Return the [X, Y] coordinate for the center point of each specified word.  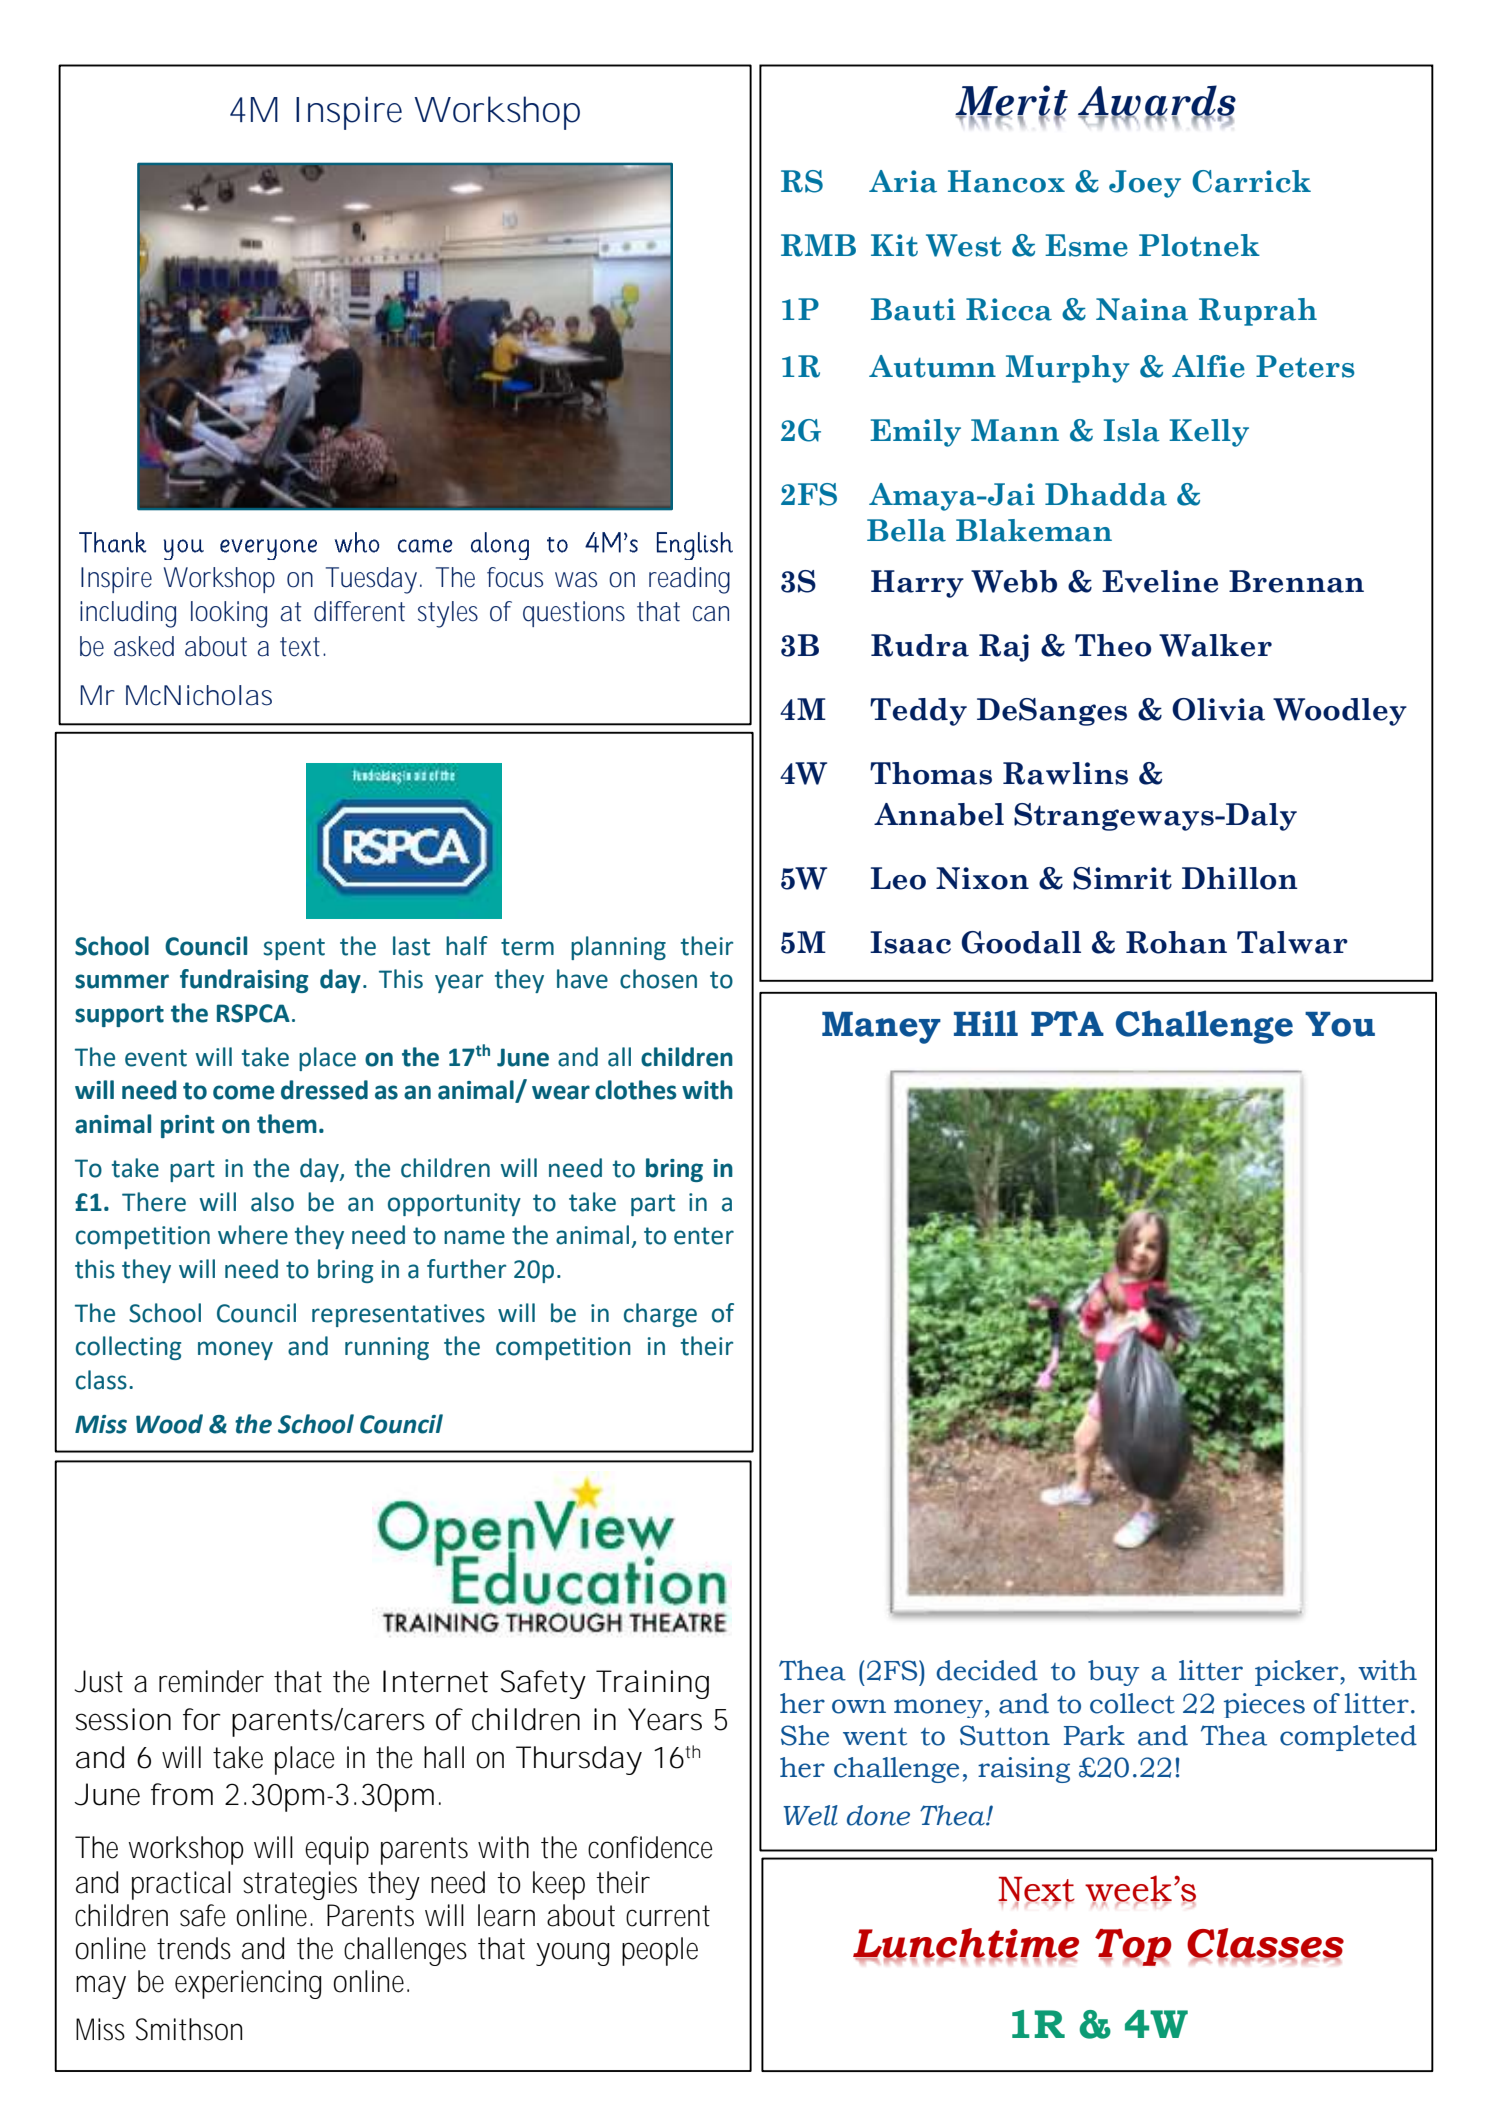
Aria [903, 181]
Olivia [1218, 709]
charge [660, 1315]
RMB [818, 245]
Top [1133, 1947]
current [668, 1916]
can [711, 614]
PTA [1067, 1023]
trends [194, 1948]
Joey [1145, 184]
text [300, 647]
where [253, 1235]
